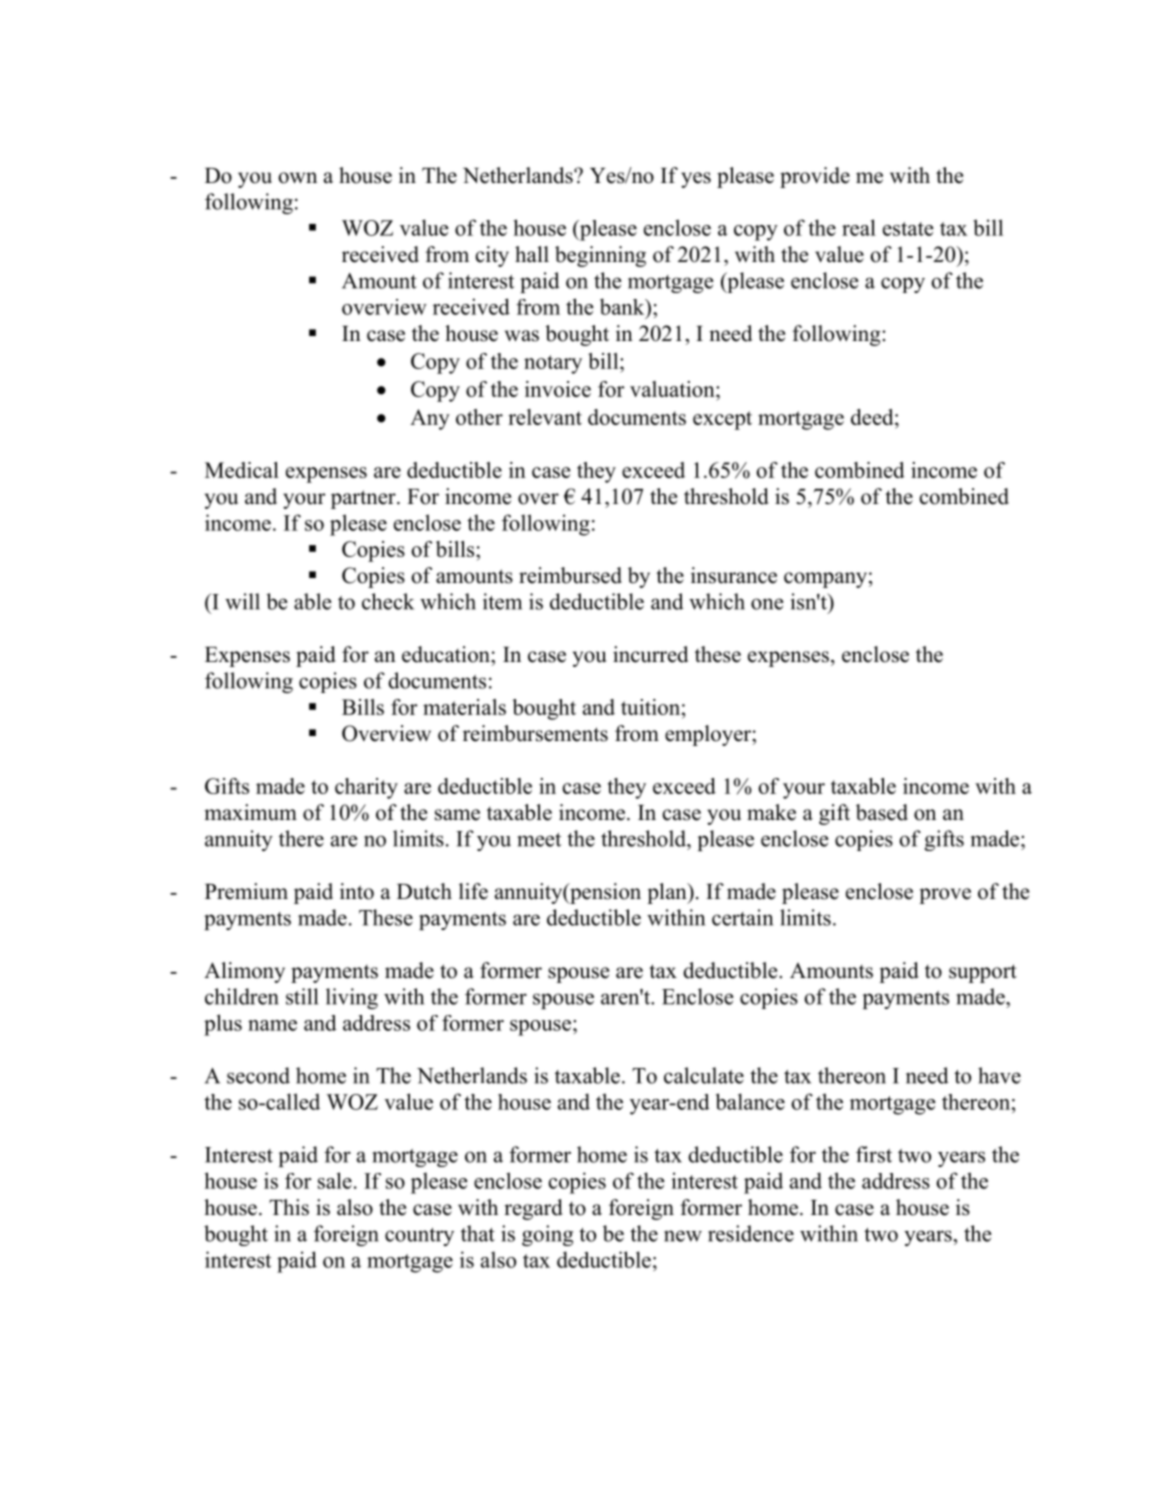 The image size is (1168, 1511). What do you see at coordinates (704, 1075) in the page?
I see `calculate` at bounding box center [704, 1075].
